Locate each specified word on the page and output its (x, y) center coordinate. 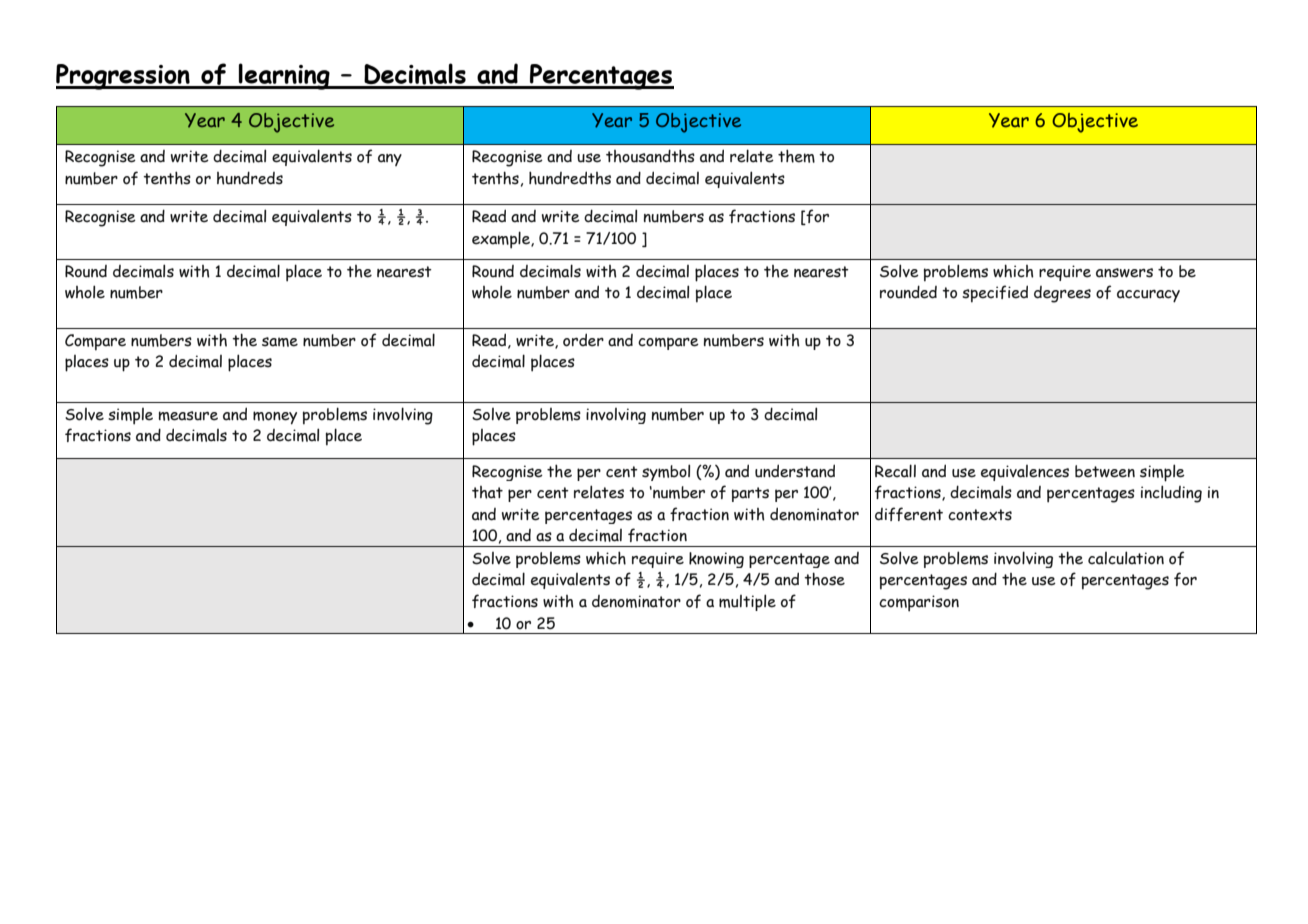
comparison (919, 603)
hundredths (570, 178)
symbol (666, 472)
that (487, 492)
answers (1124, 273)
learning (284, 76)
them (796, 156)
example (502, 240)
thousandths (650, 156)
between (1105, 471)
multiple (747, 602)
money (275, 418)
